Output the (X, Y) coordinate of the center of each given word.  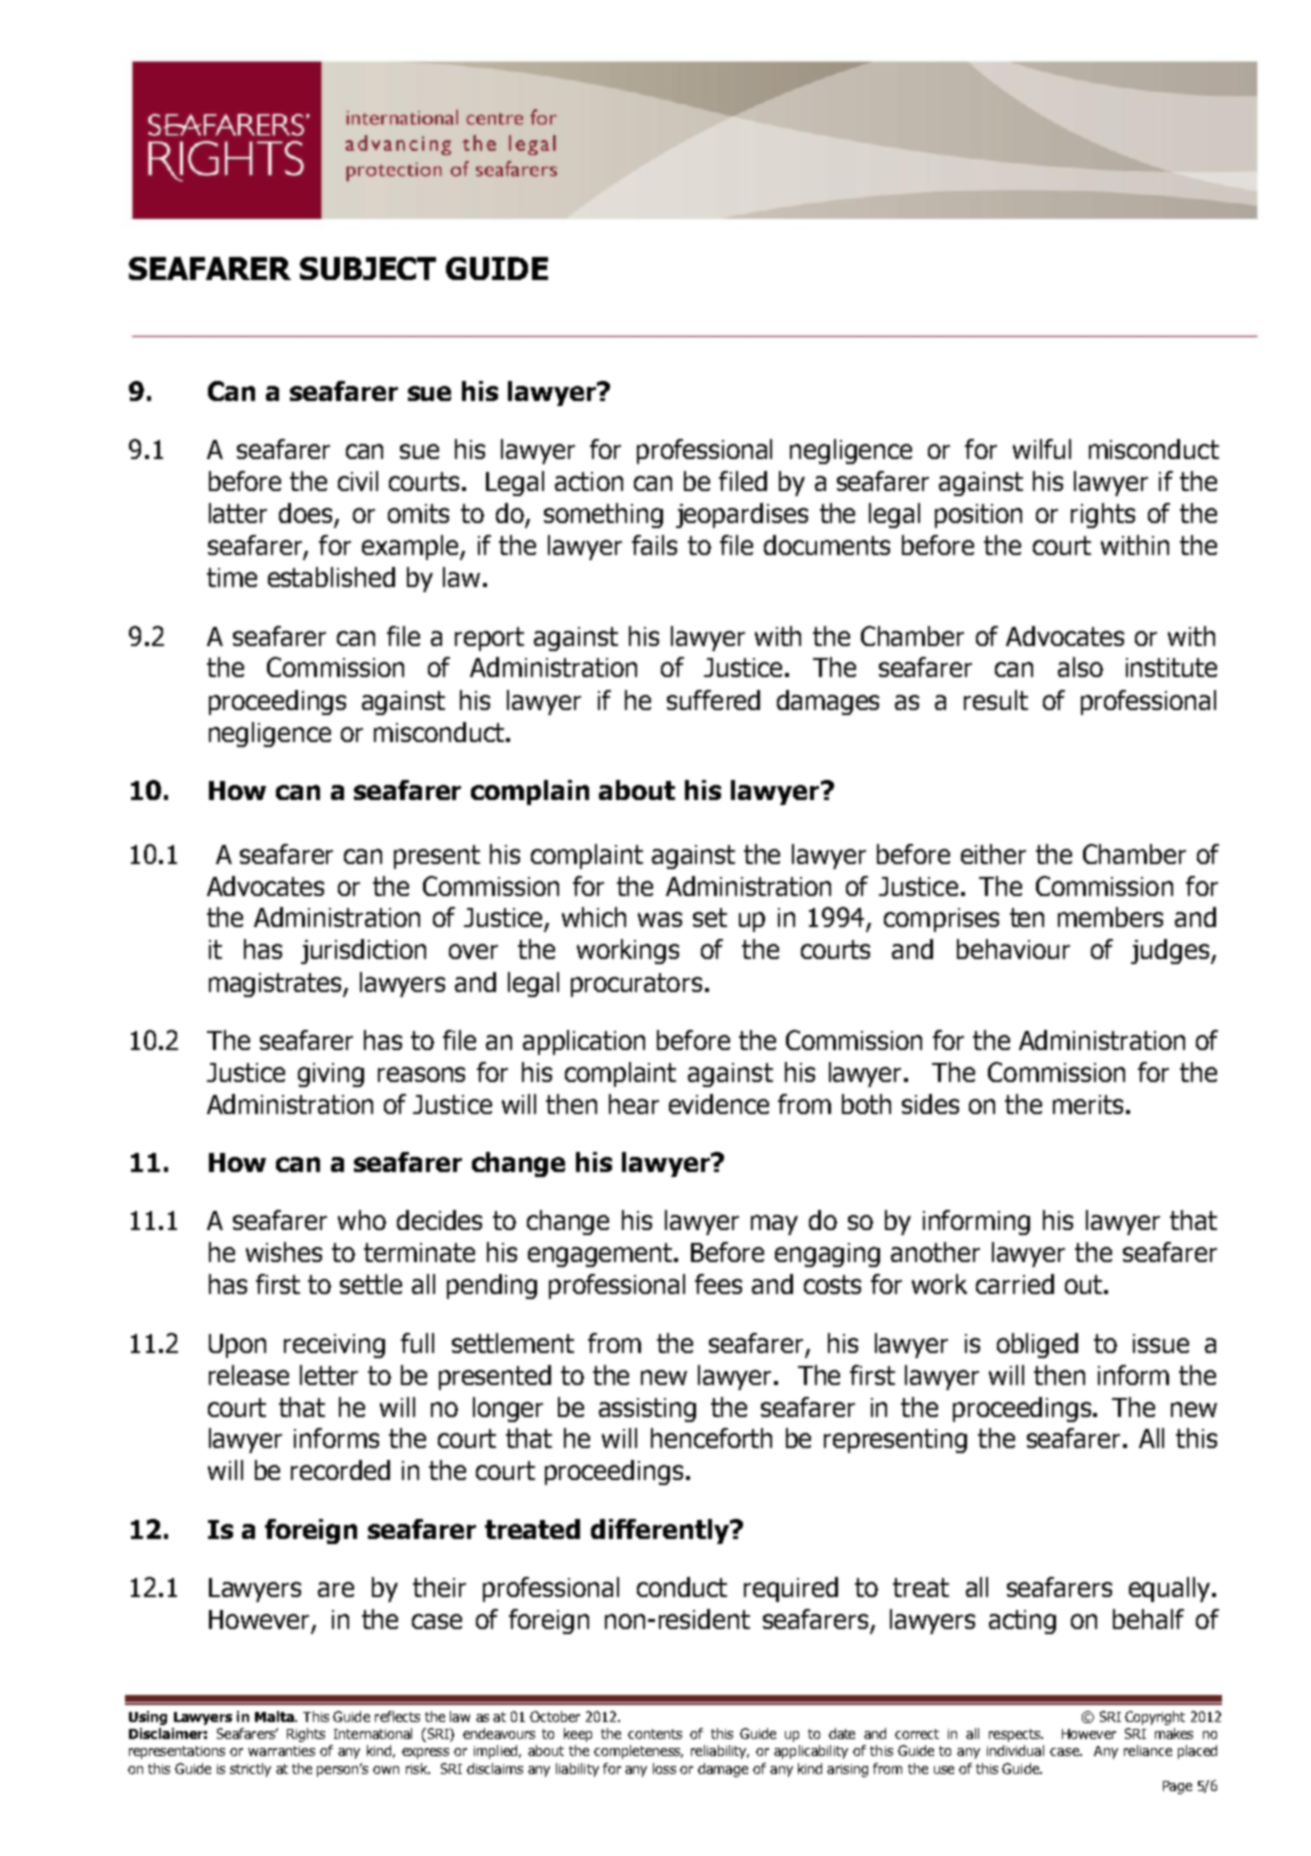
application (584, 1042)
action (589, 481)
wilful (1042, 449)
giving (331, 1075)
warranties (281, 1751)
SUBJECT (368, 268)
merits (1088, 1104)
